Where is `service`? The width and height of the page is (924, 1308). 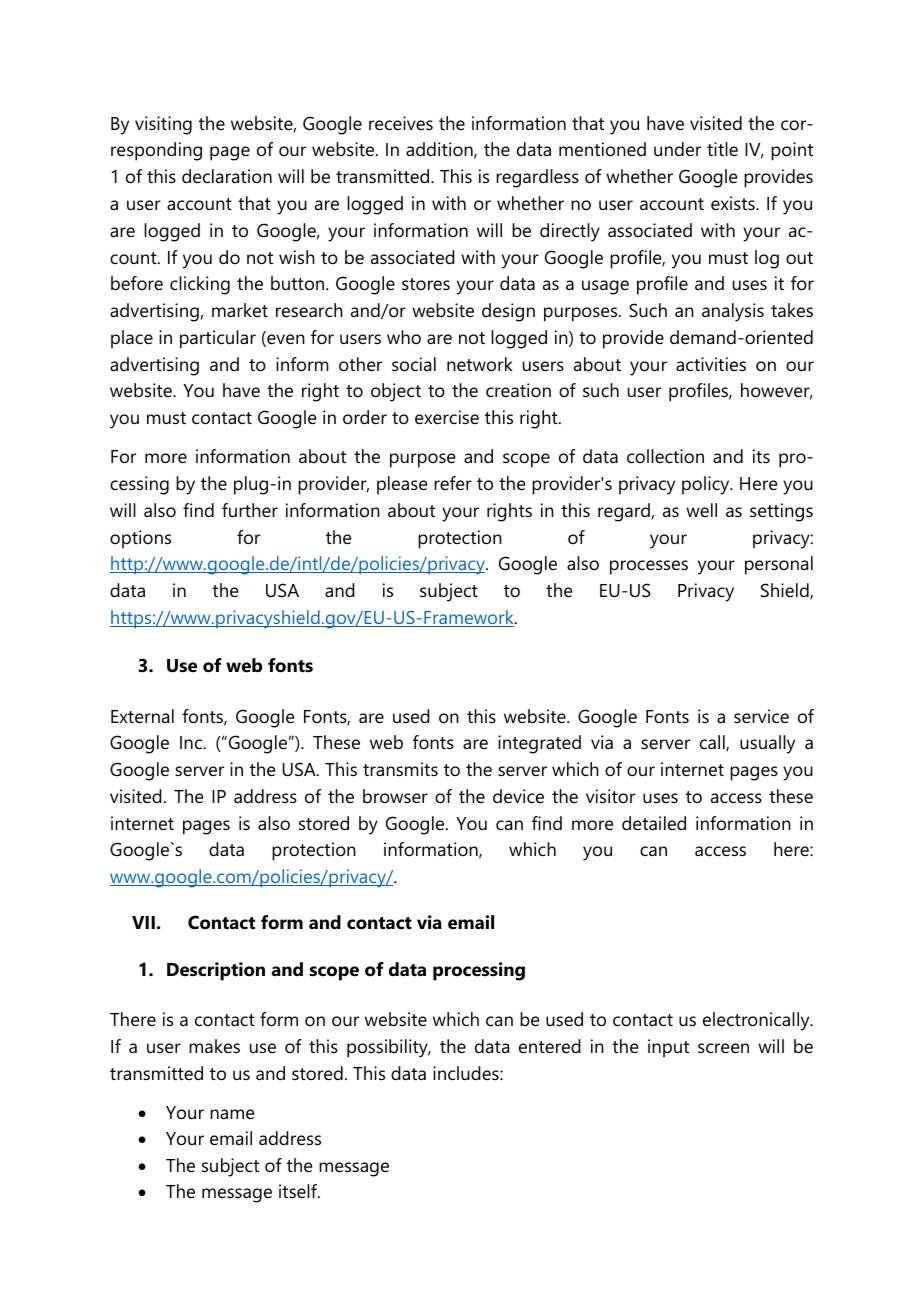 service is located at coordinates (761, 716).
